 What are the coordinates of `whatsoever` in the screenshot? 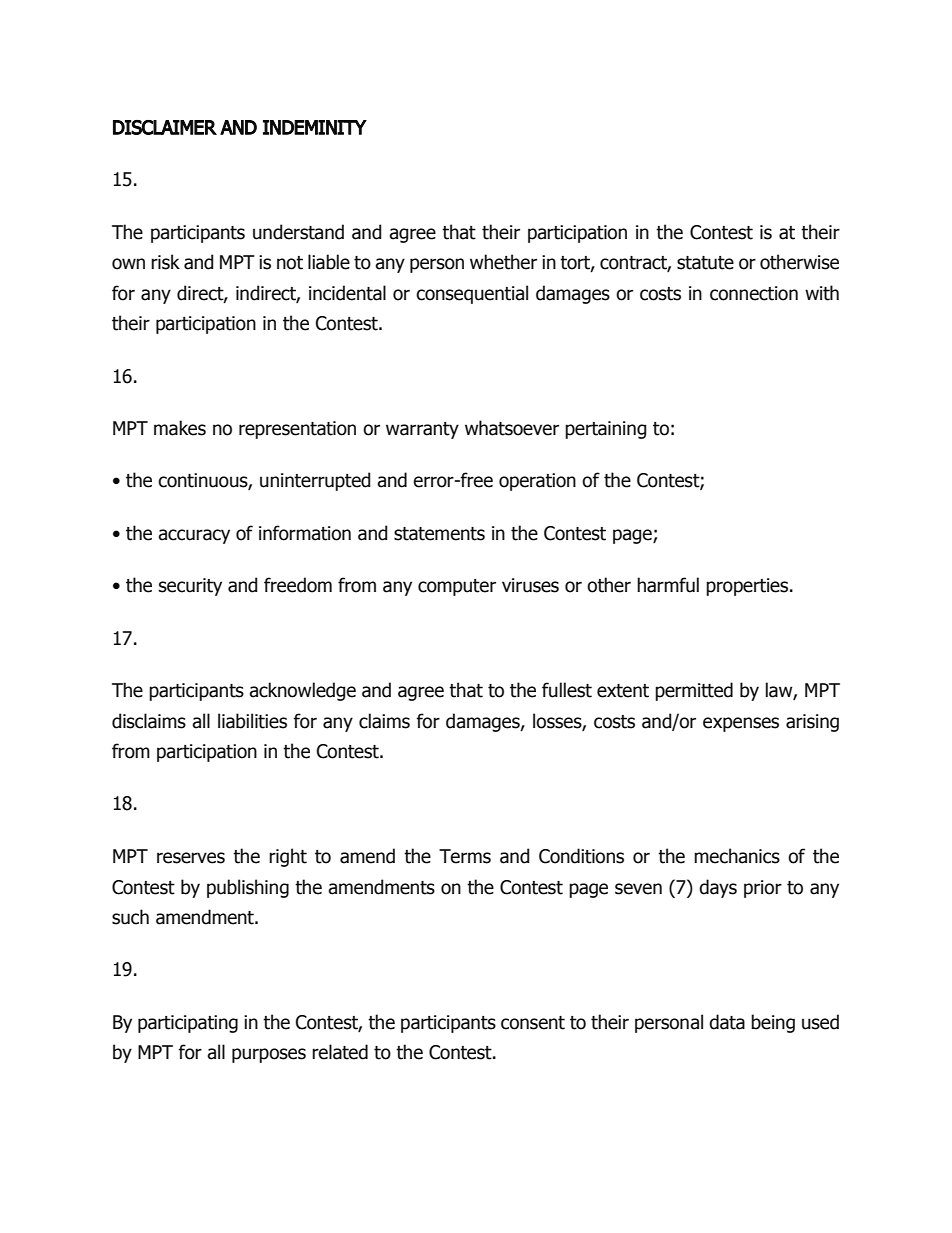 It's located at (512, 428).
